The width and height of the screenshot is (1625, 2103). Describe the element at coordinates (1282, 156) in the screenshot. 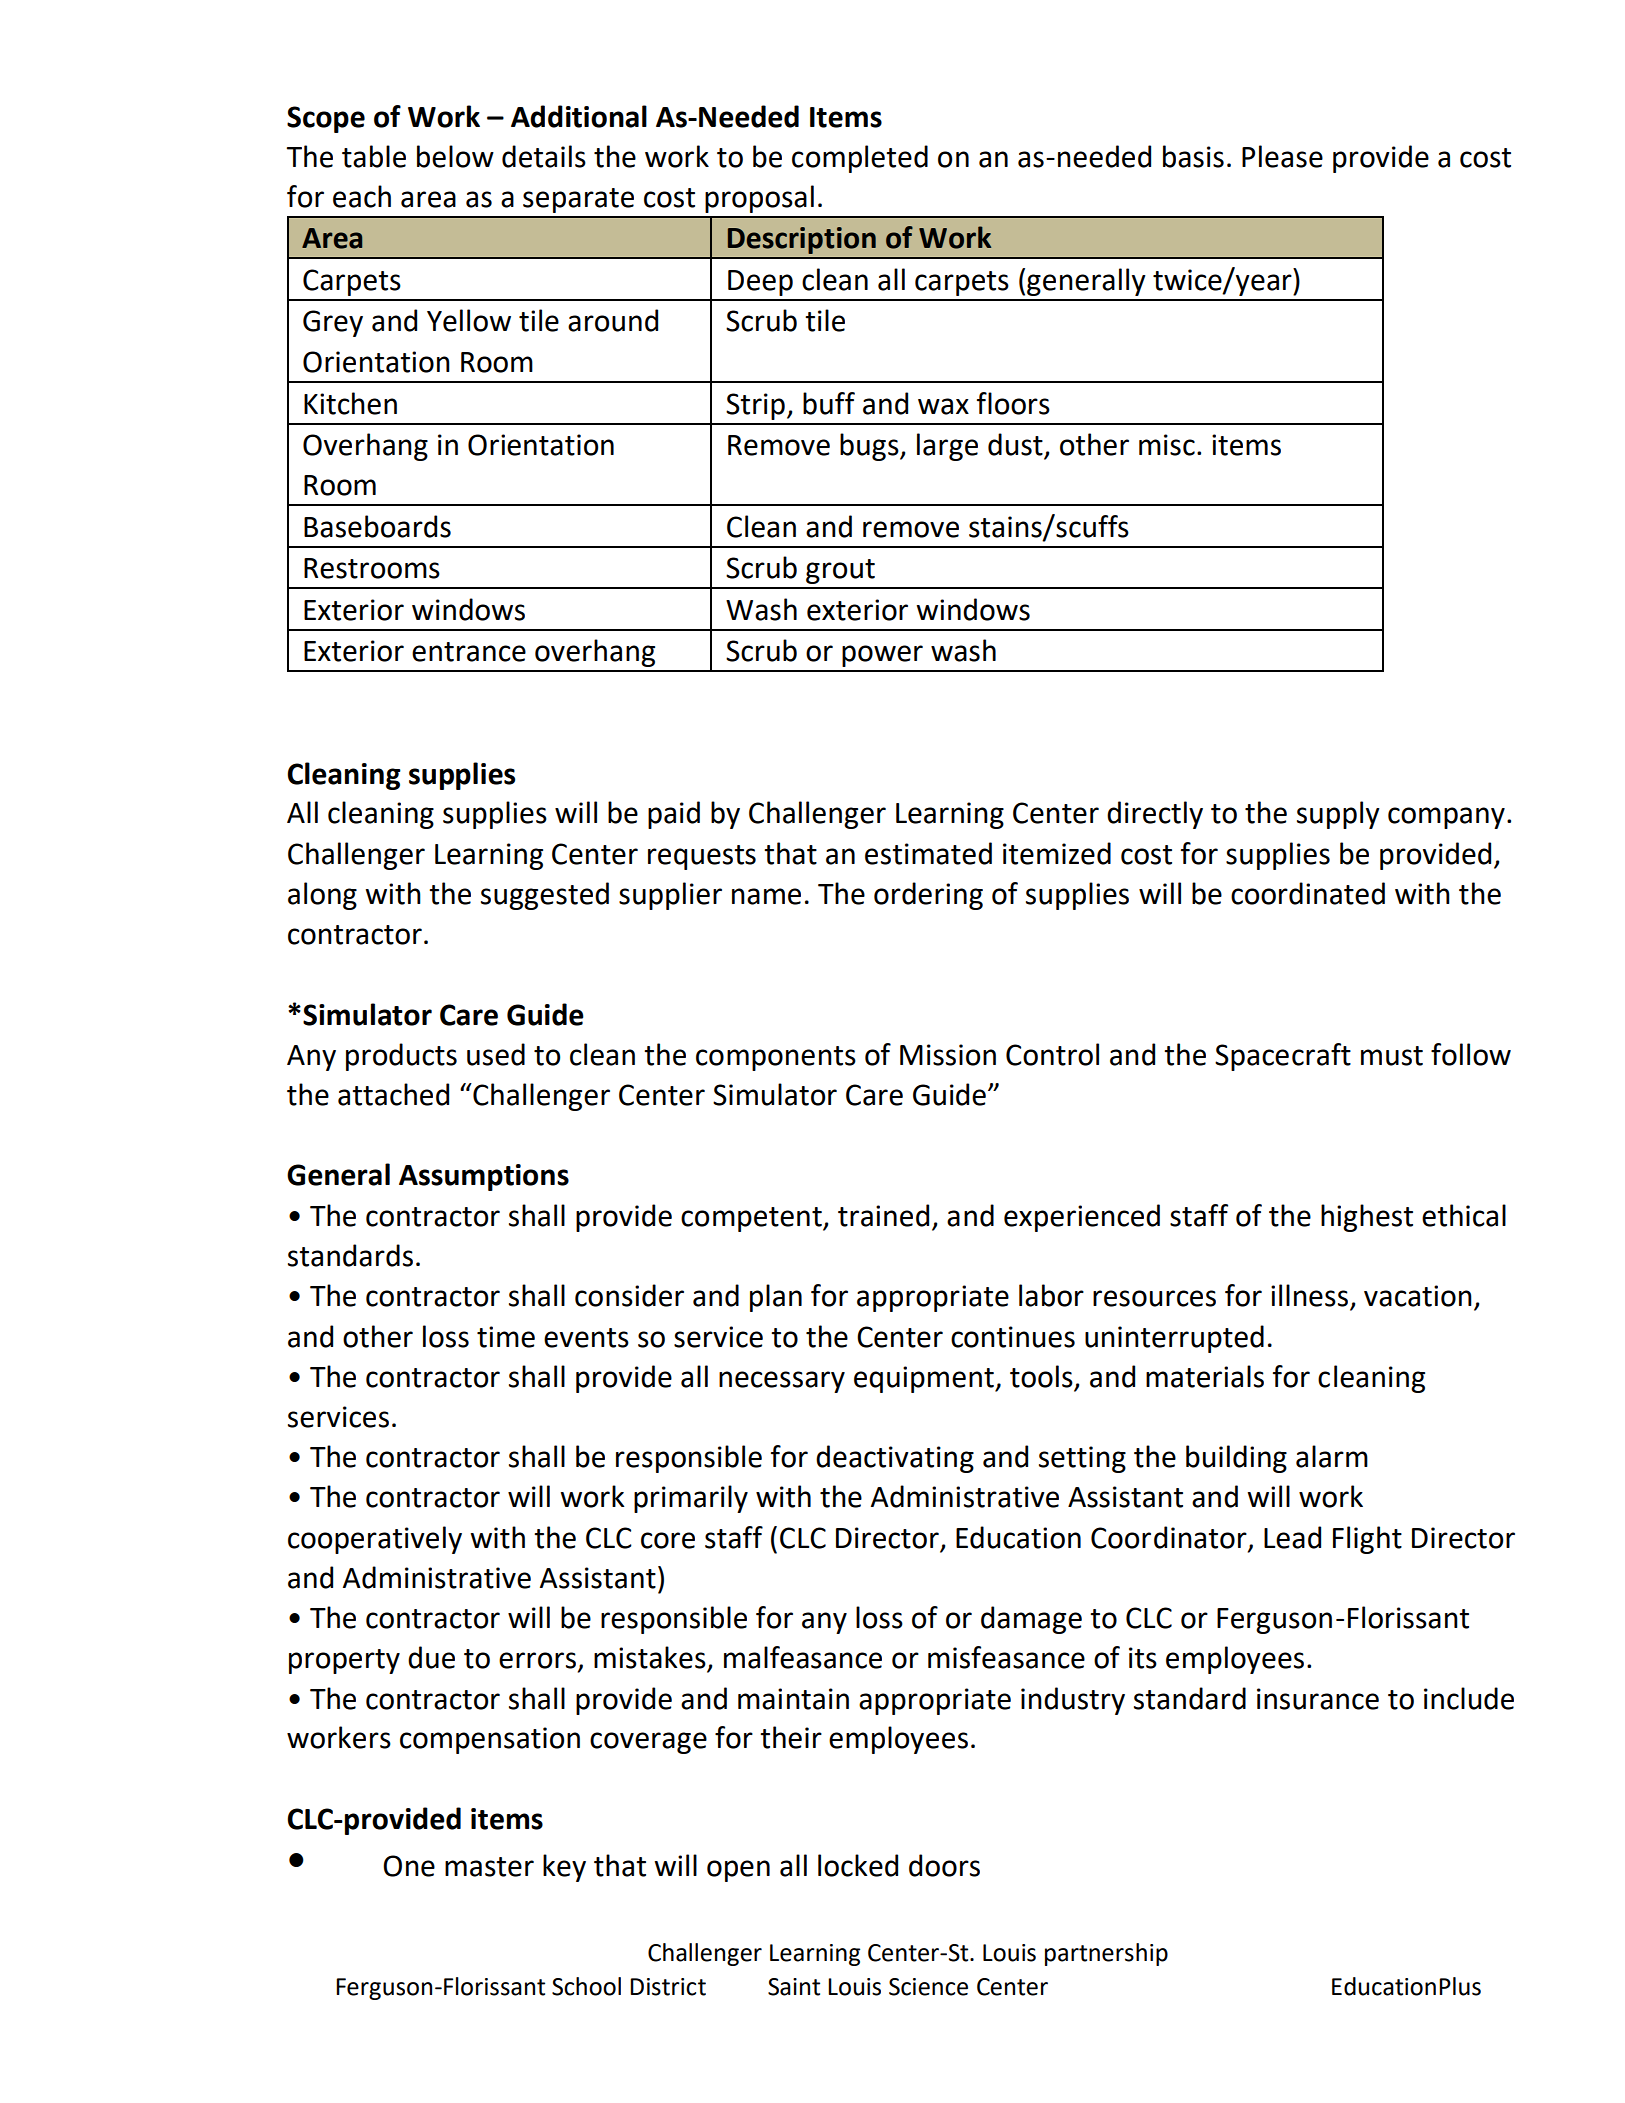

I see `Please` at that location.
